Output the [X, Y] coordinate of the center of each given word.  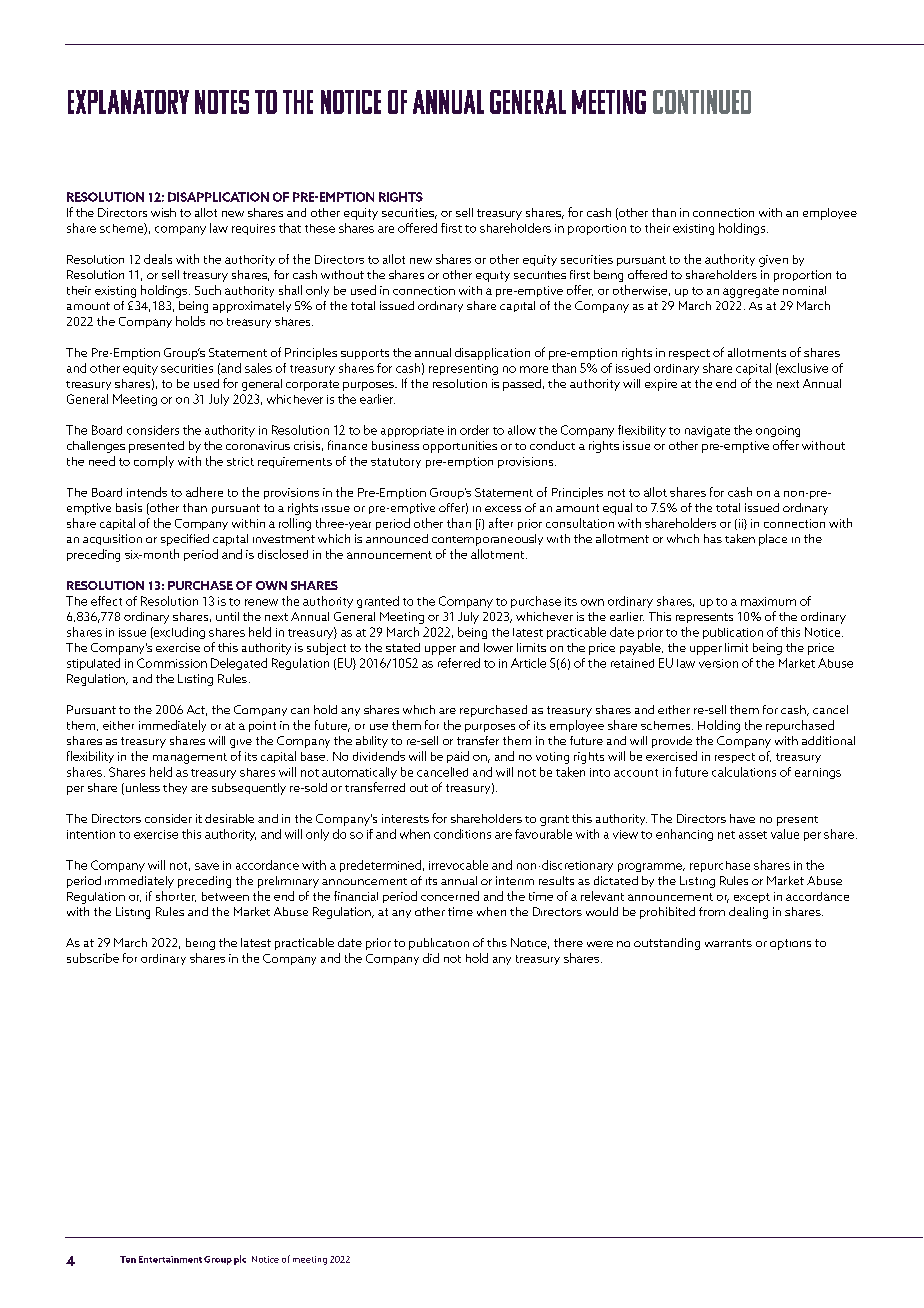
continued [702, 102]
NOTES [222, 102]
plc [240, 1260]
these [320, 228]
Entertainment [170, 1259]
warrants [728, 943]
